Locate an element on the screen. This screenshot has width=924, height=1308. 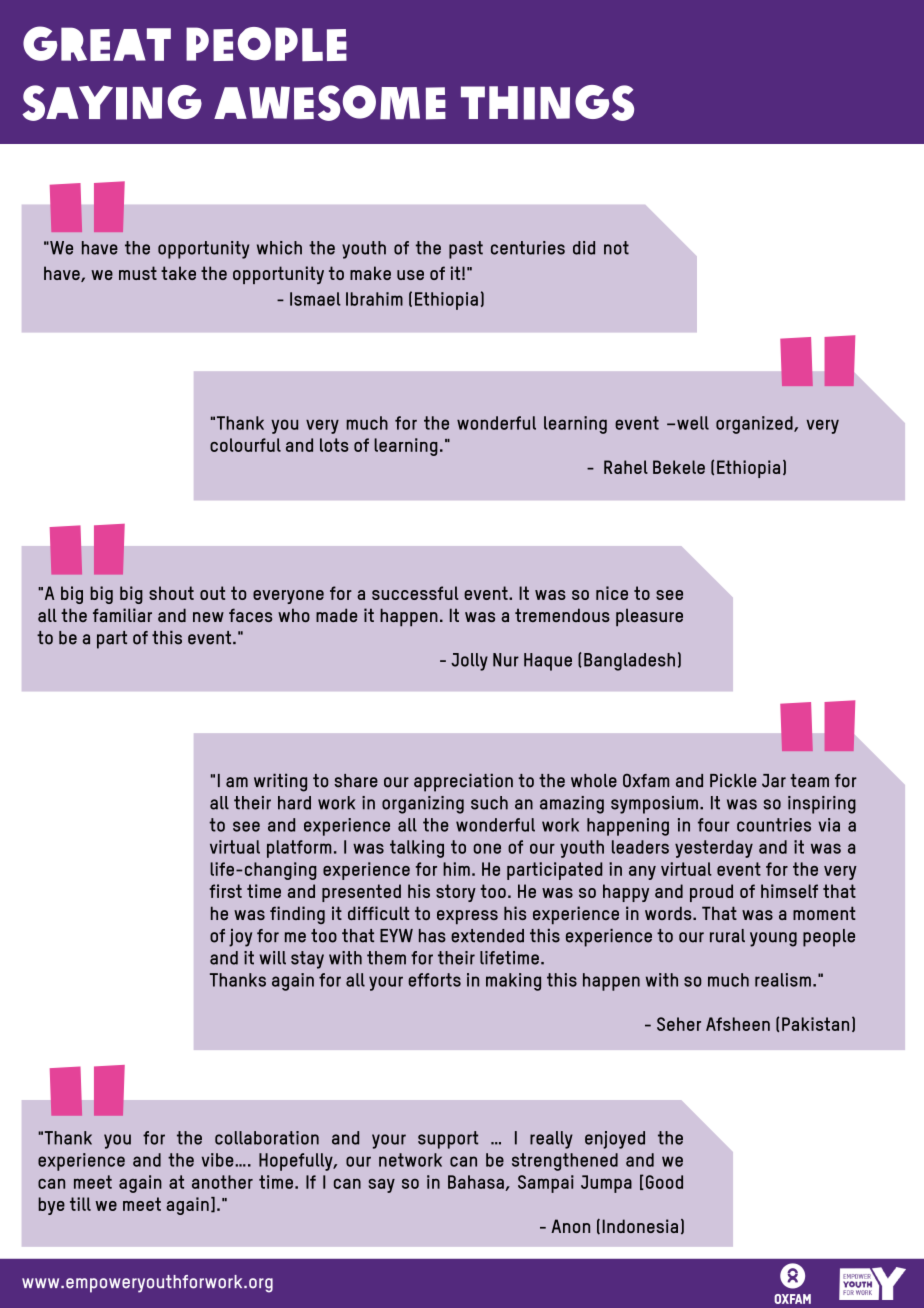
Good is located at coordinates (663, 1182).
